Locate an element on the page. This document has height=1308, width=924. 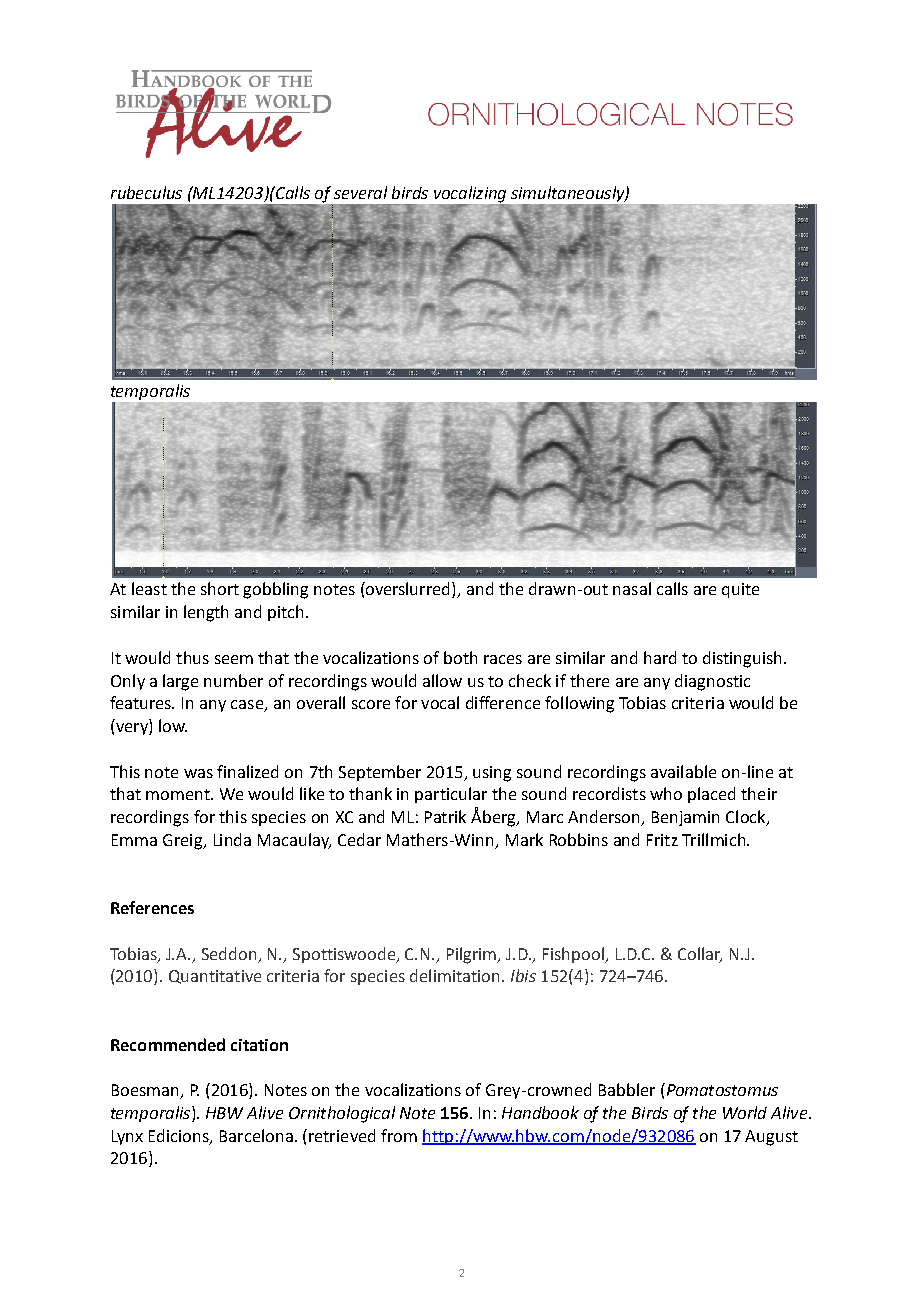
nasal is located at coordinates (632, 588).
